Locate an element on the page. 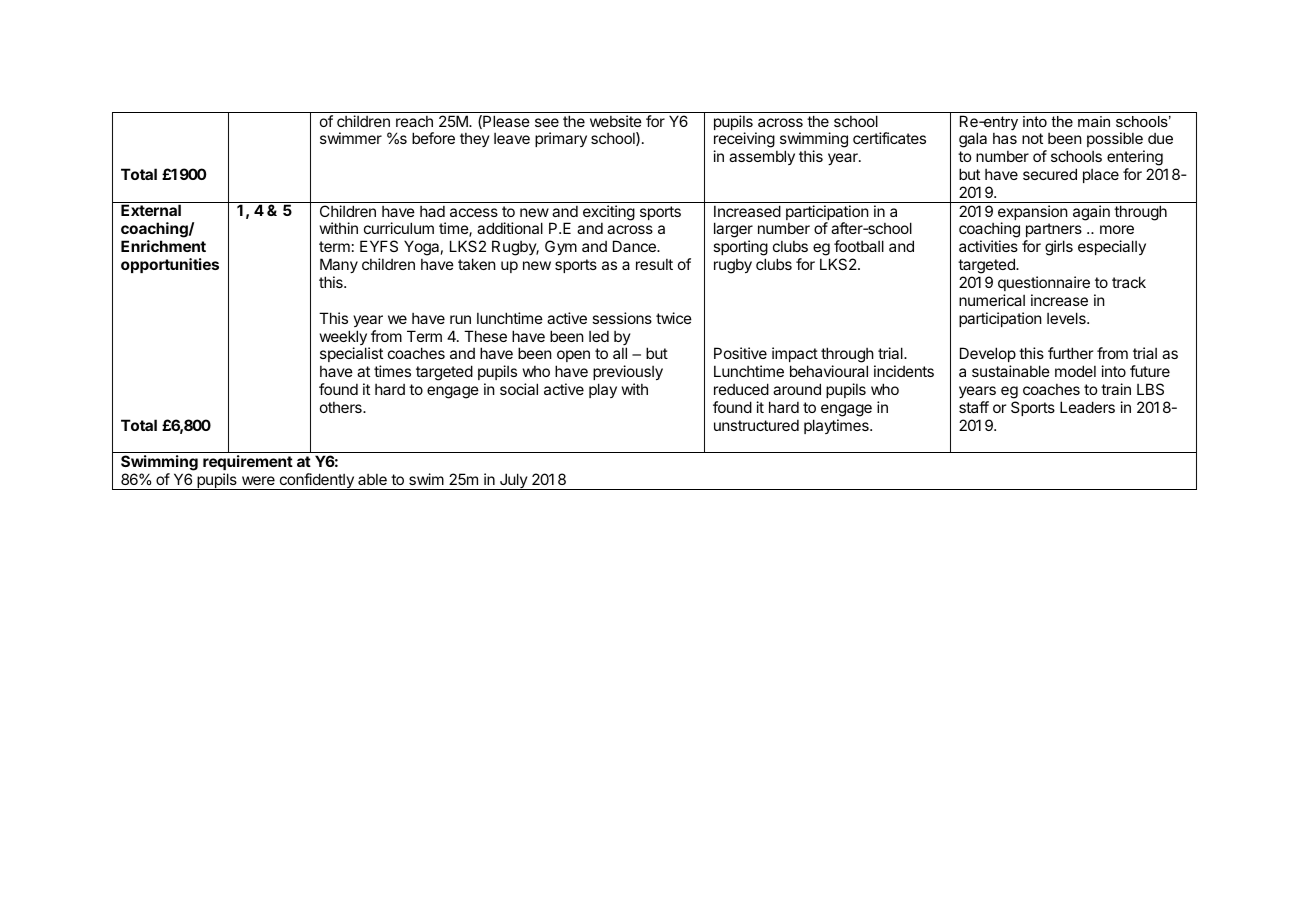 The image size is (1308, 924). reach is located at coordinates (414, 121).
